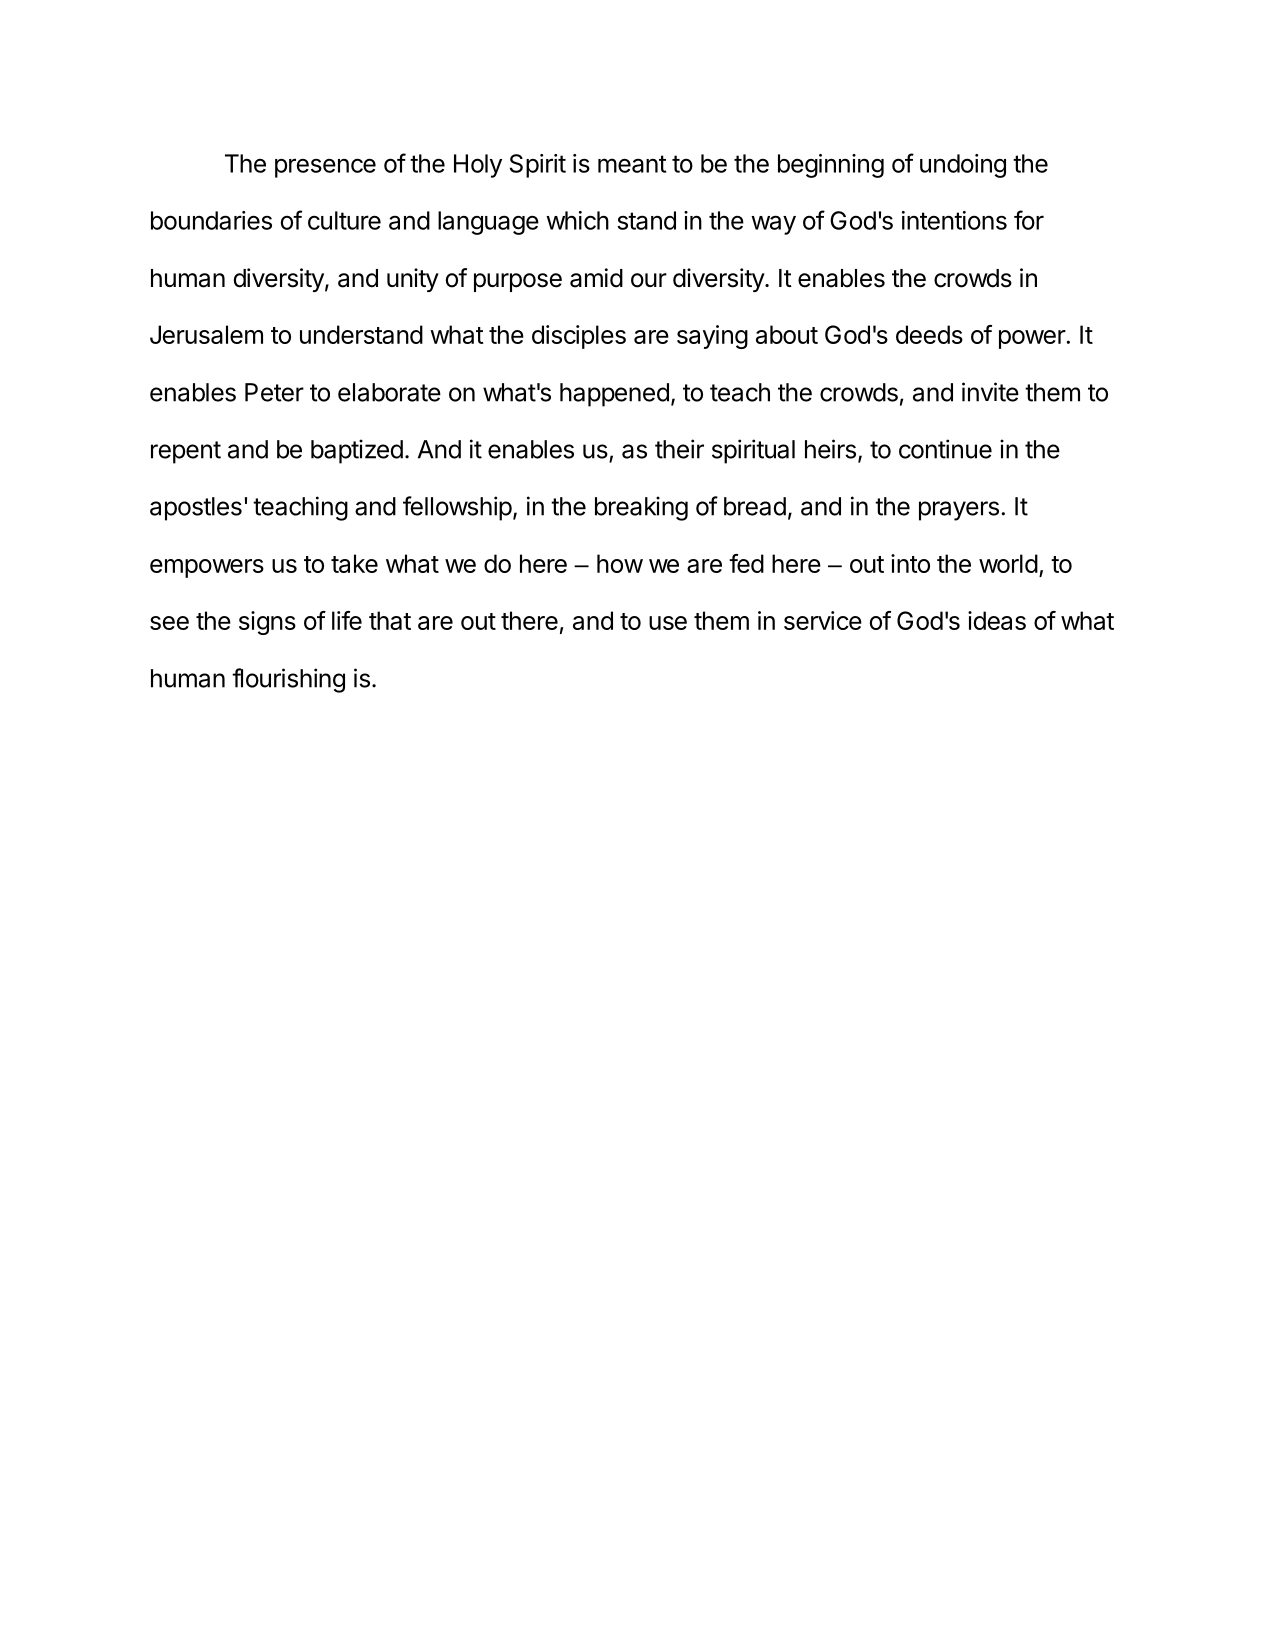 The width and height of the image is (1267, 1640). What do you see at coordinates (632, 164) in the image?
I see `meant` at bounding box center [632, 164].
